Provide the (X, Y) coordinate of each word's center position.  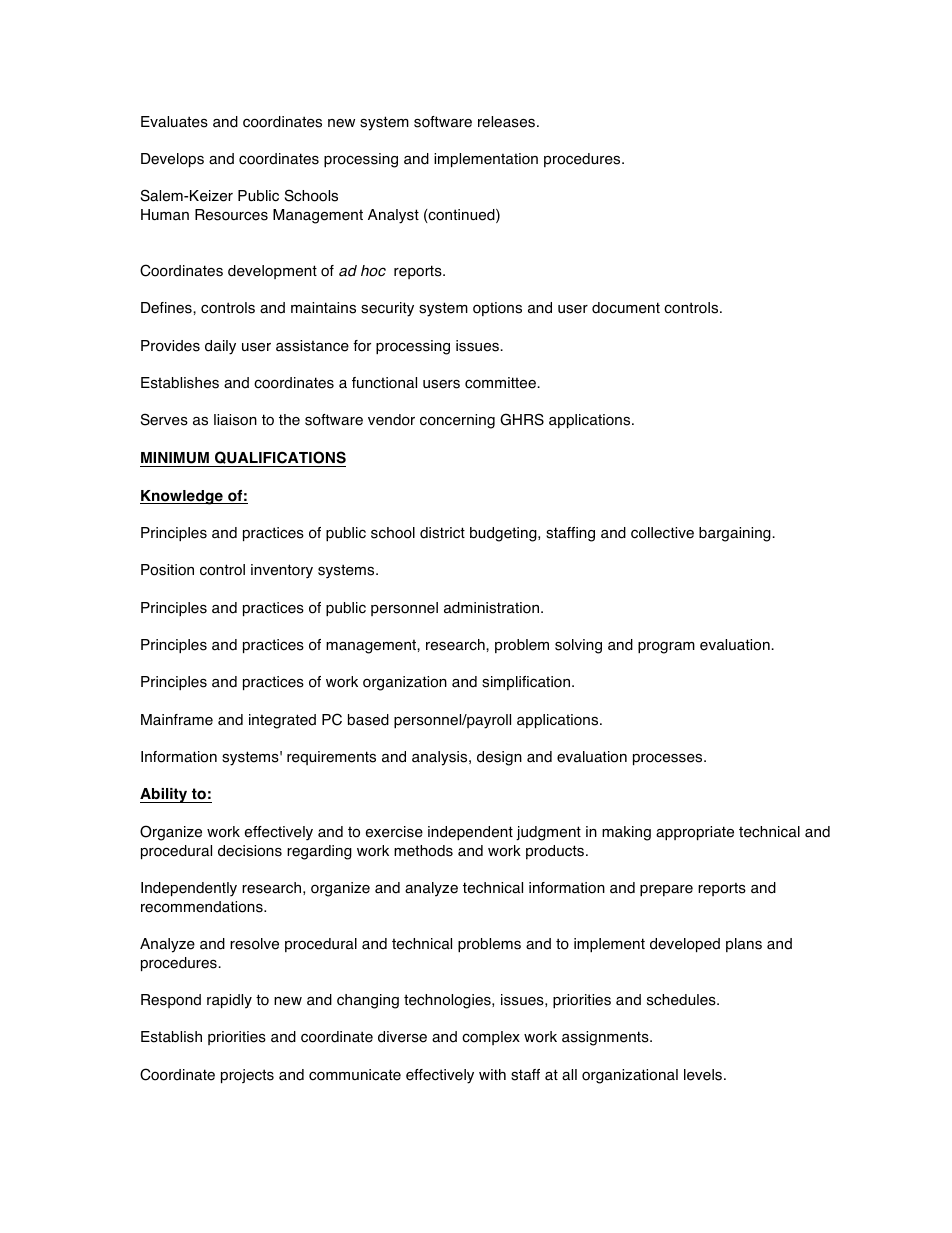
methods (423, 851)
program (666, 647)
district (442, 533)
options (497, 309)
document (626, 308)
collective (662, 533)
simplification (527, 683)
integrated (282, 721)
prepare (666, 890)
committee (500, 383)
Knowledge (182, 497)
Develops (172, 160)
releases (508, 122)
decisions (250, 851)
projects (247, 1076)
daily (220, 347)
